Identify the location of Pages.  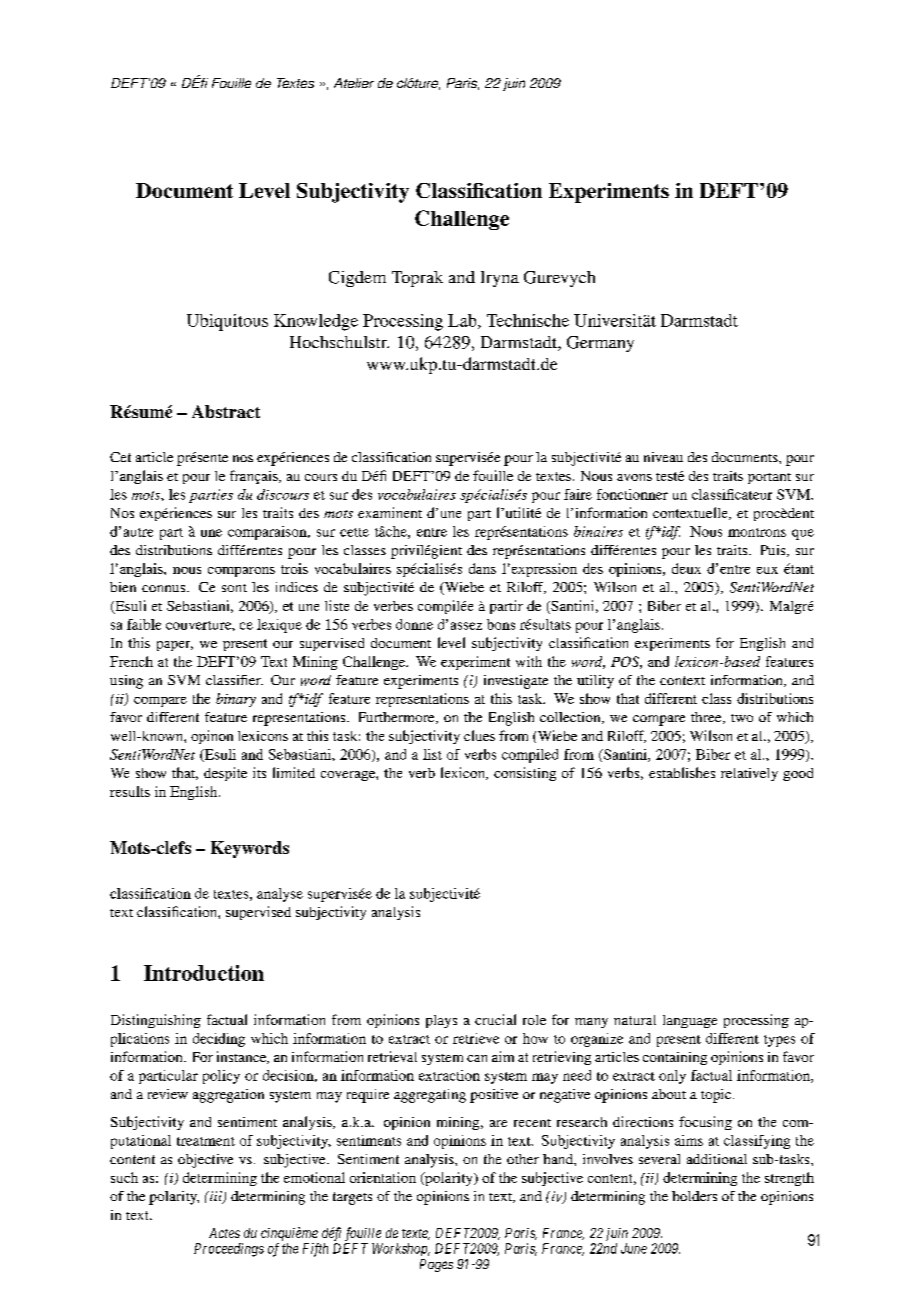
(436, 1265).
